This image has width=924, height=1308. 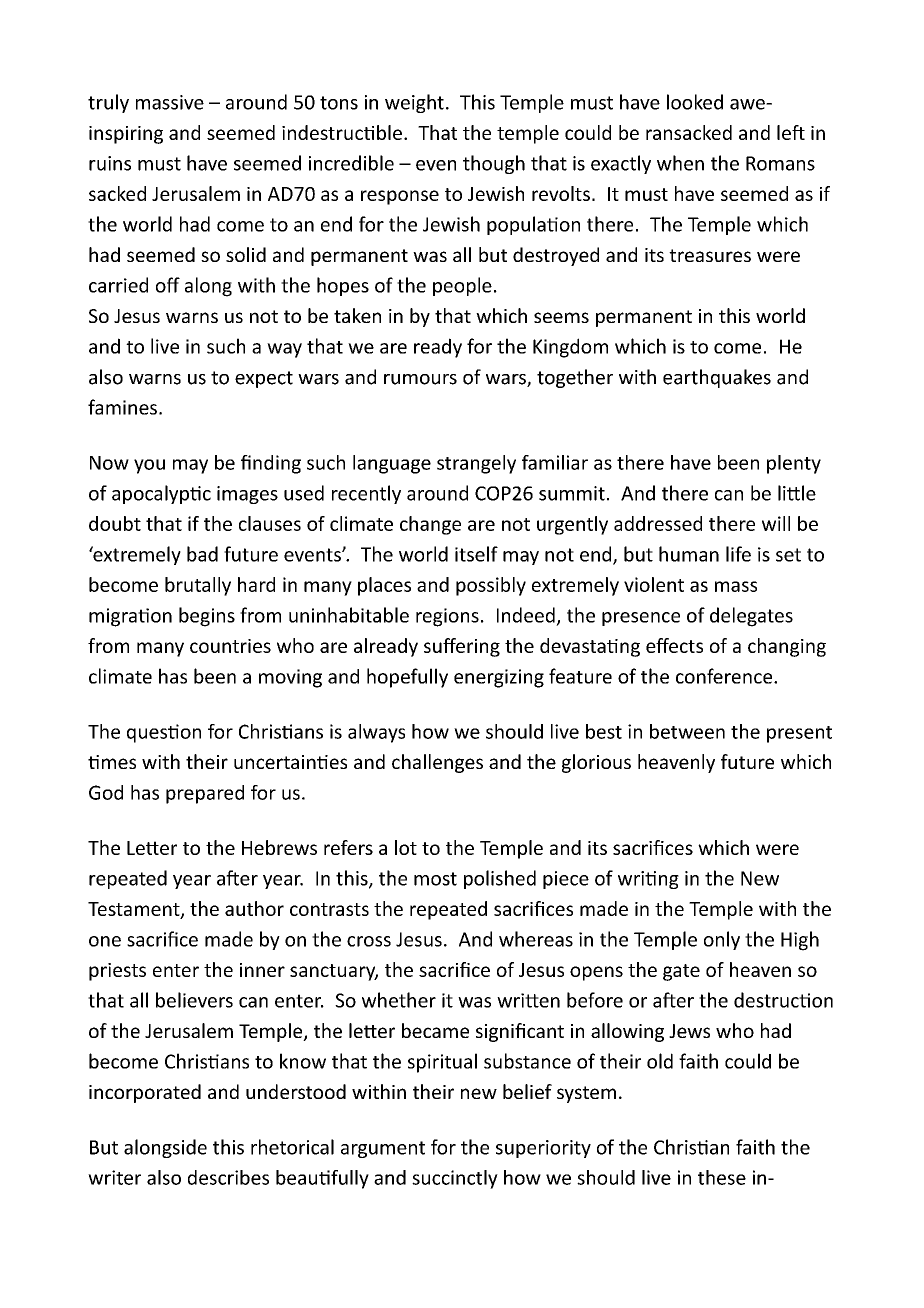 What do you see at coordinates (122, 407) in the image?
I see `famines` at bounding box center [122, 407].
